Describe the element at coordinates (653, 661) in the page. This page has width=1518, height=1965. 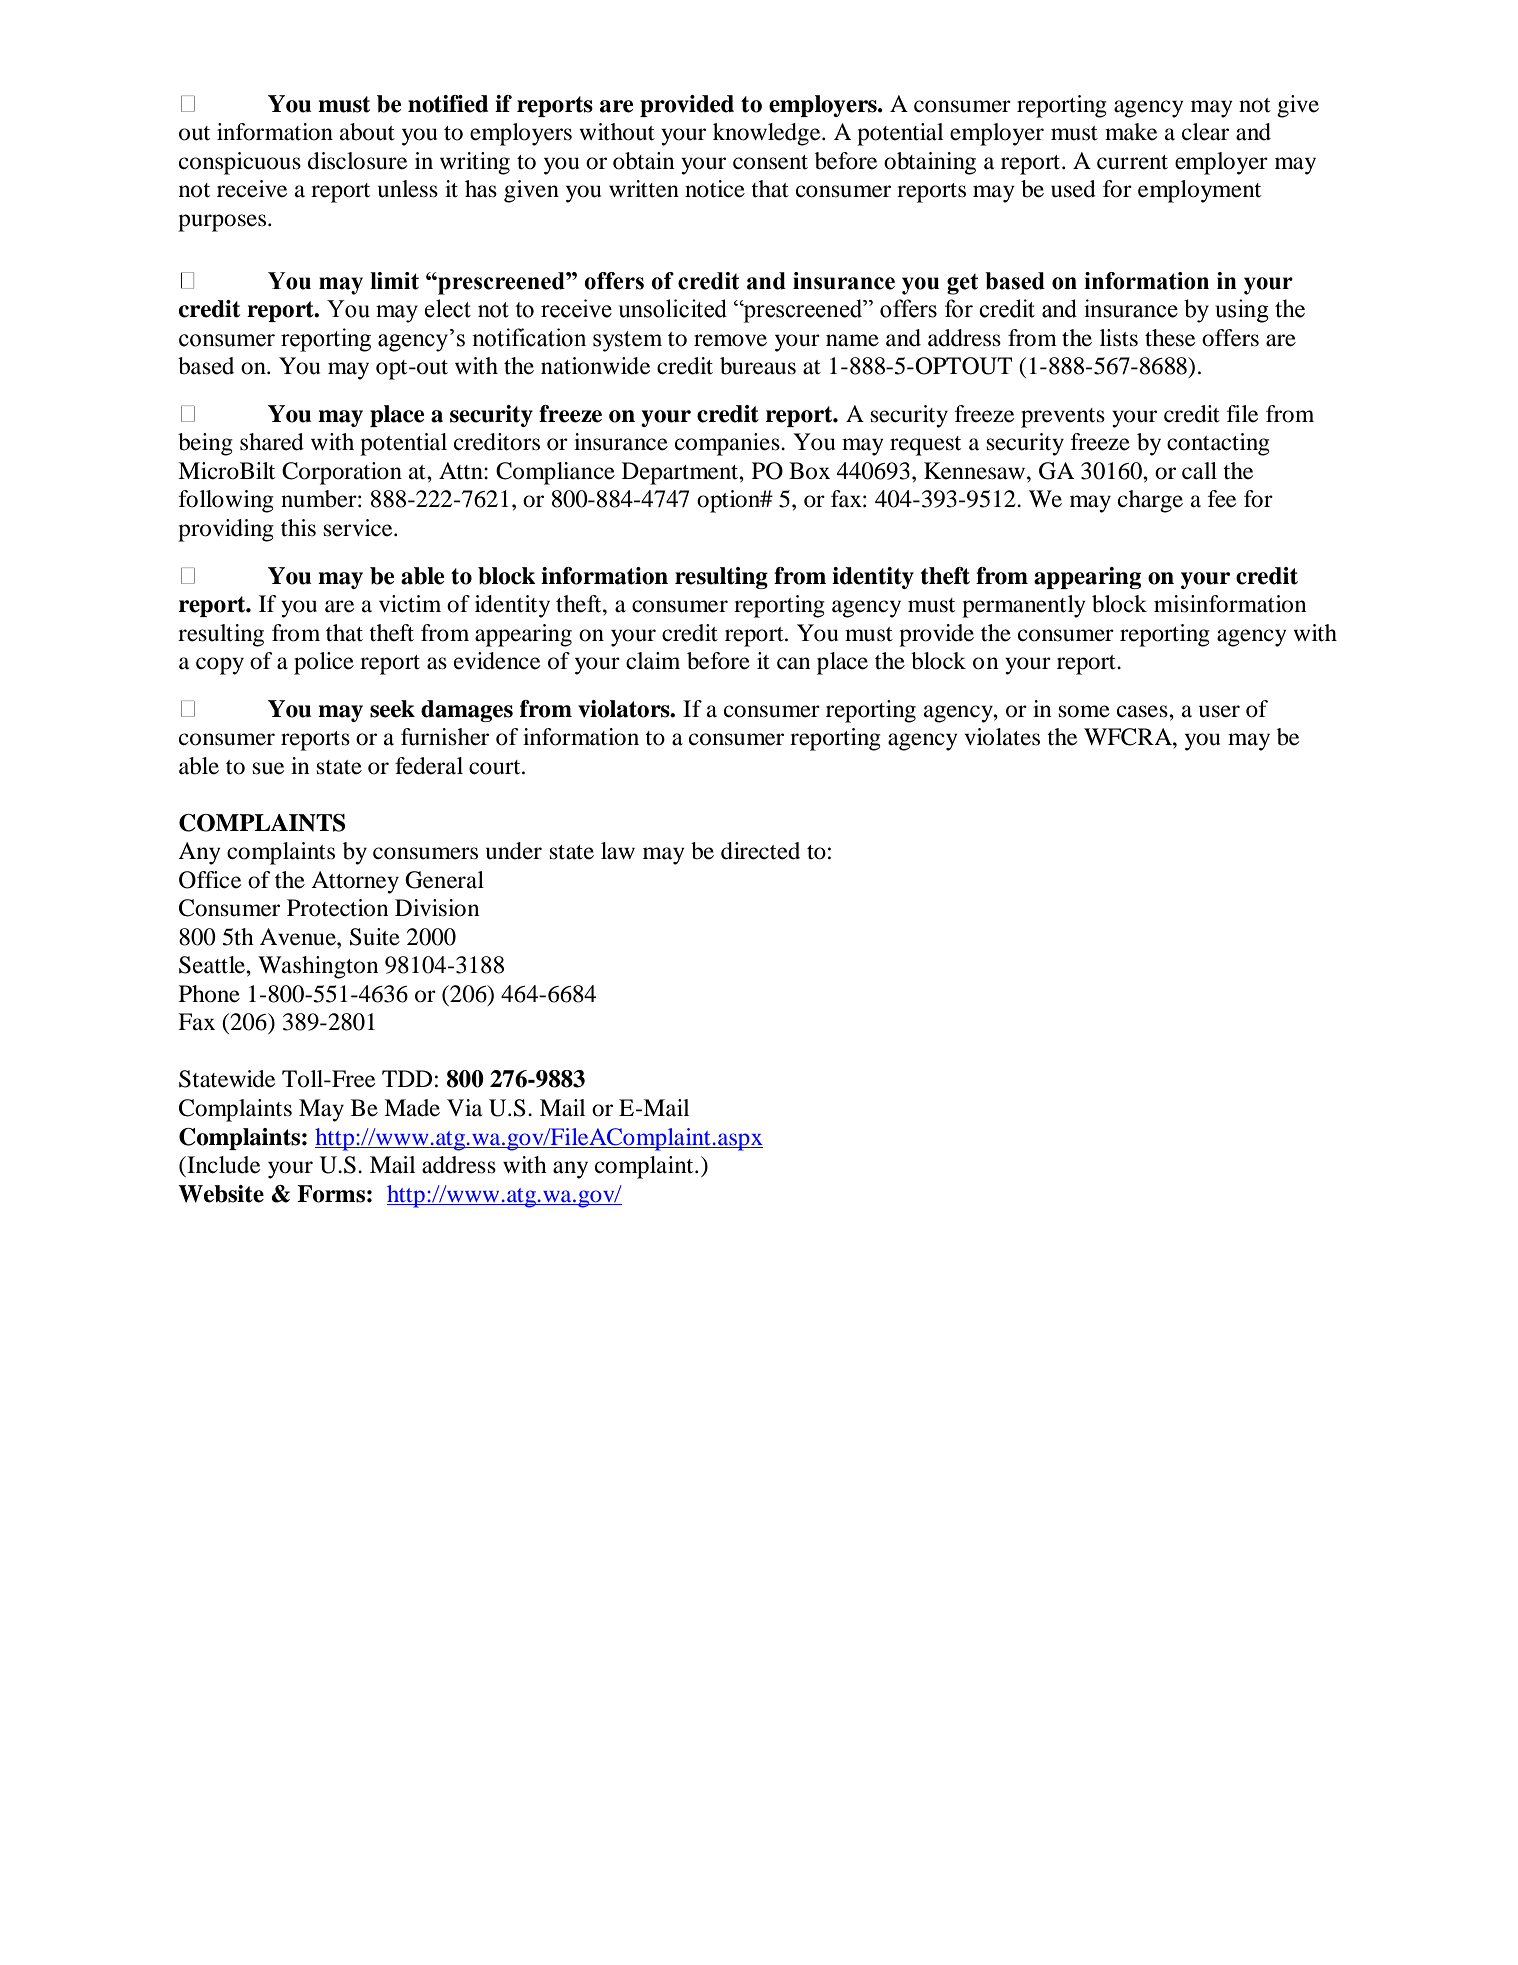
I see `claim` at that location.
